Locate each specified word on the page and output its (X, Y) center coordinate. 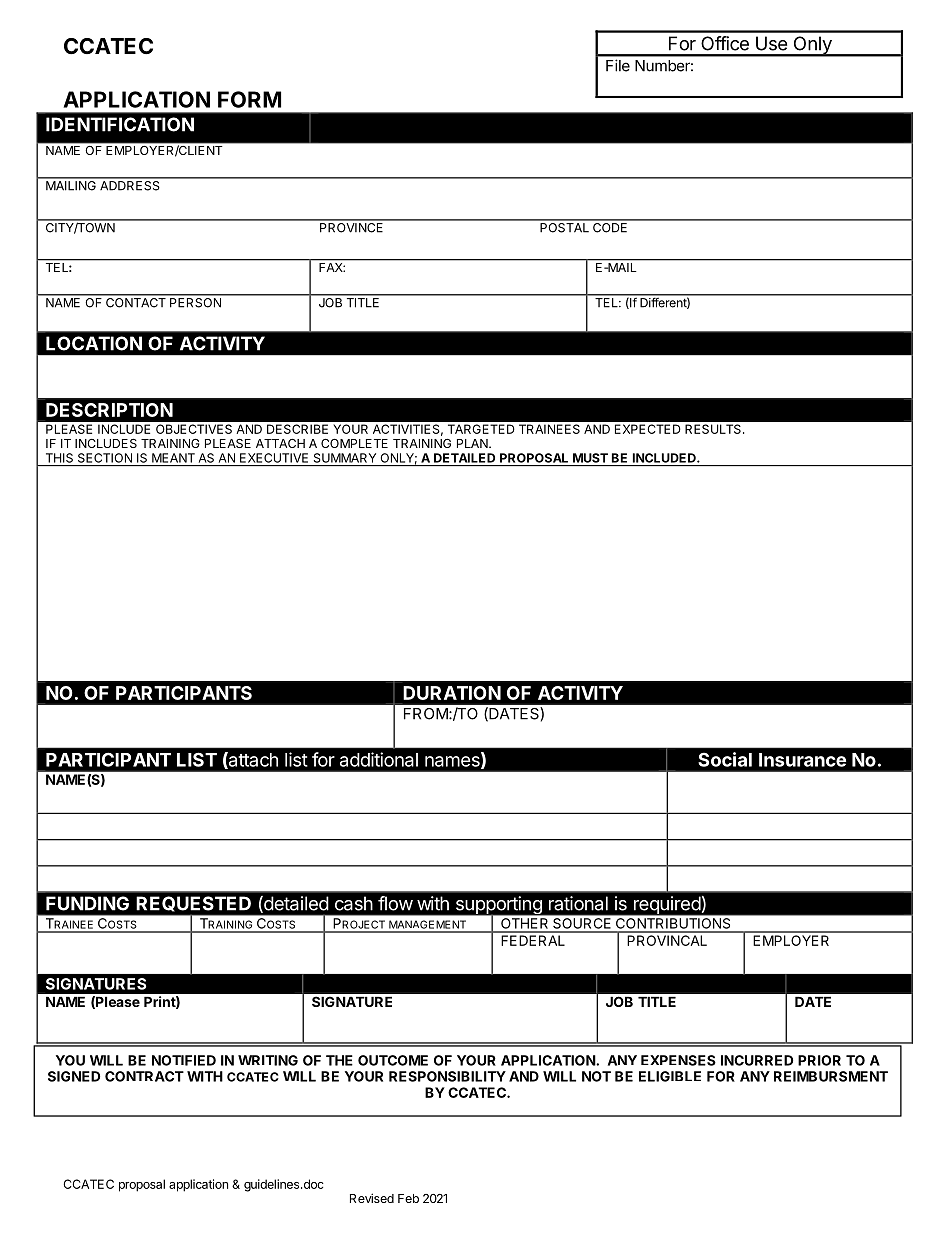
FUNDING (87, 903)
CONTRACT (144, 1076)
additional (379, 759)
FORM (249, 99)
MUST (590, 458)
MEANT (173, 458)
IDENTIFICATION (120, 124)
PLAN (473, 443)
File (618, 65)
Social (725, 759)
